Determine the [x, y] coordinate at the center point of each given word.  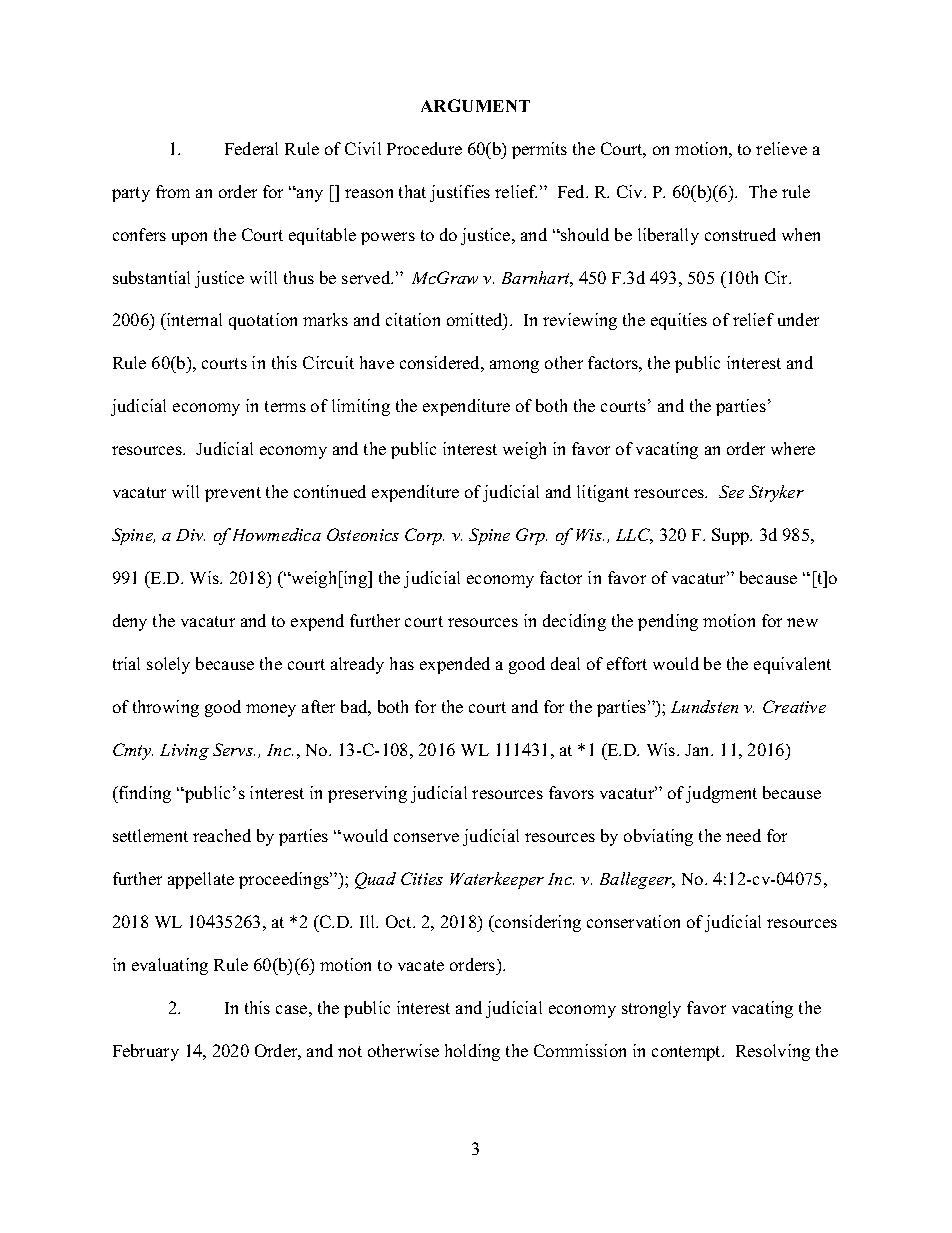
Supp [732, 536]
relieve [781, 148]
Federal [251, 148]
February [146, 1052]
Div [190, 535]
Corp [424, 536]
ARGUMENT [475, 105]
